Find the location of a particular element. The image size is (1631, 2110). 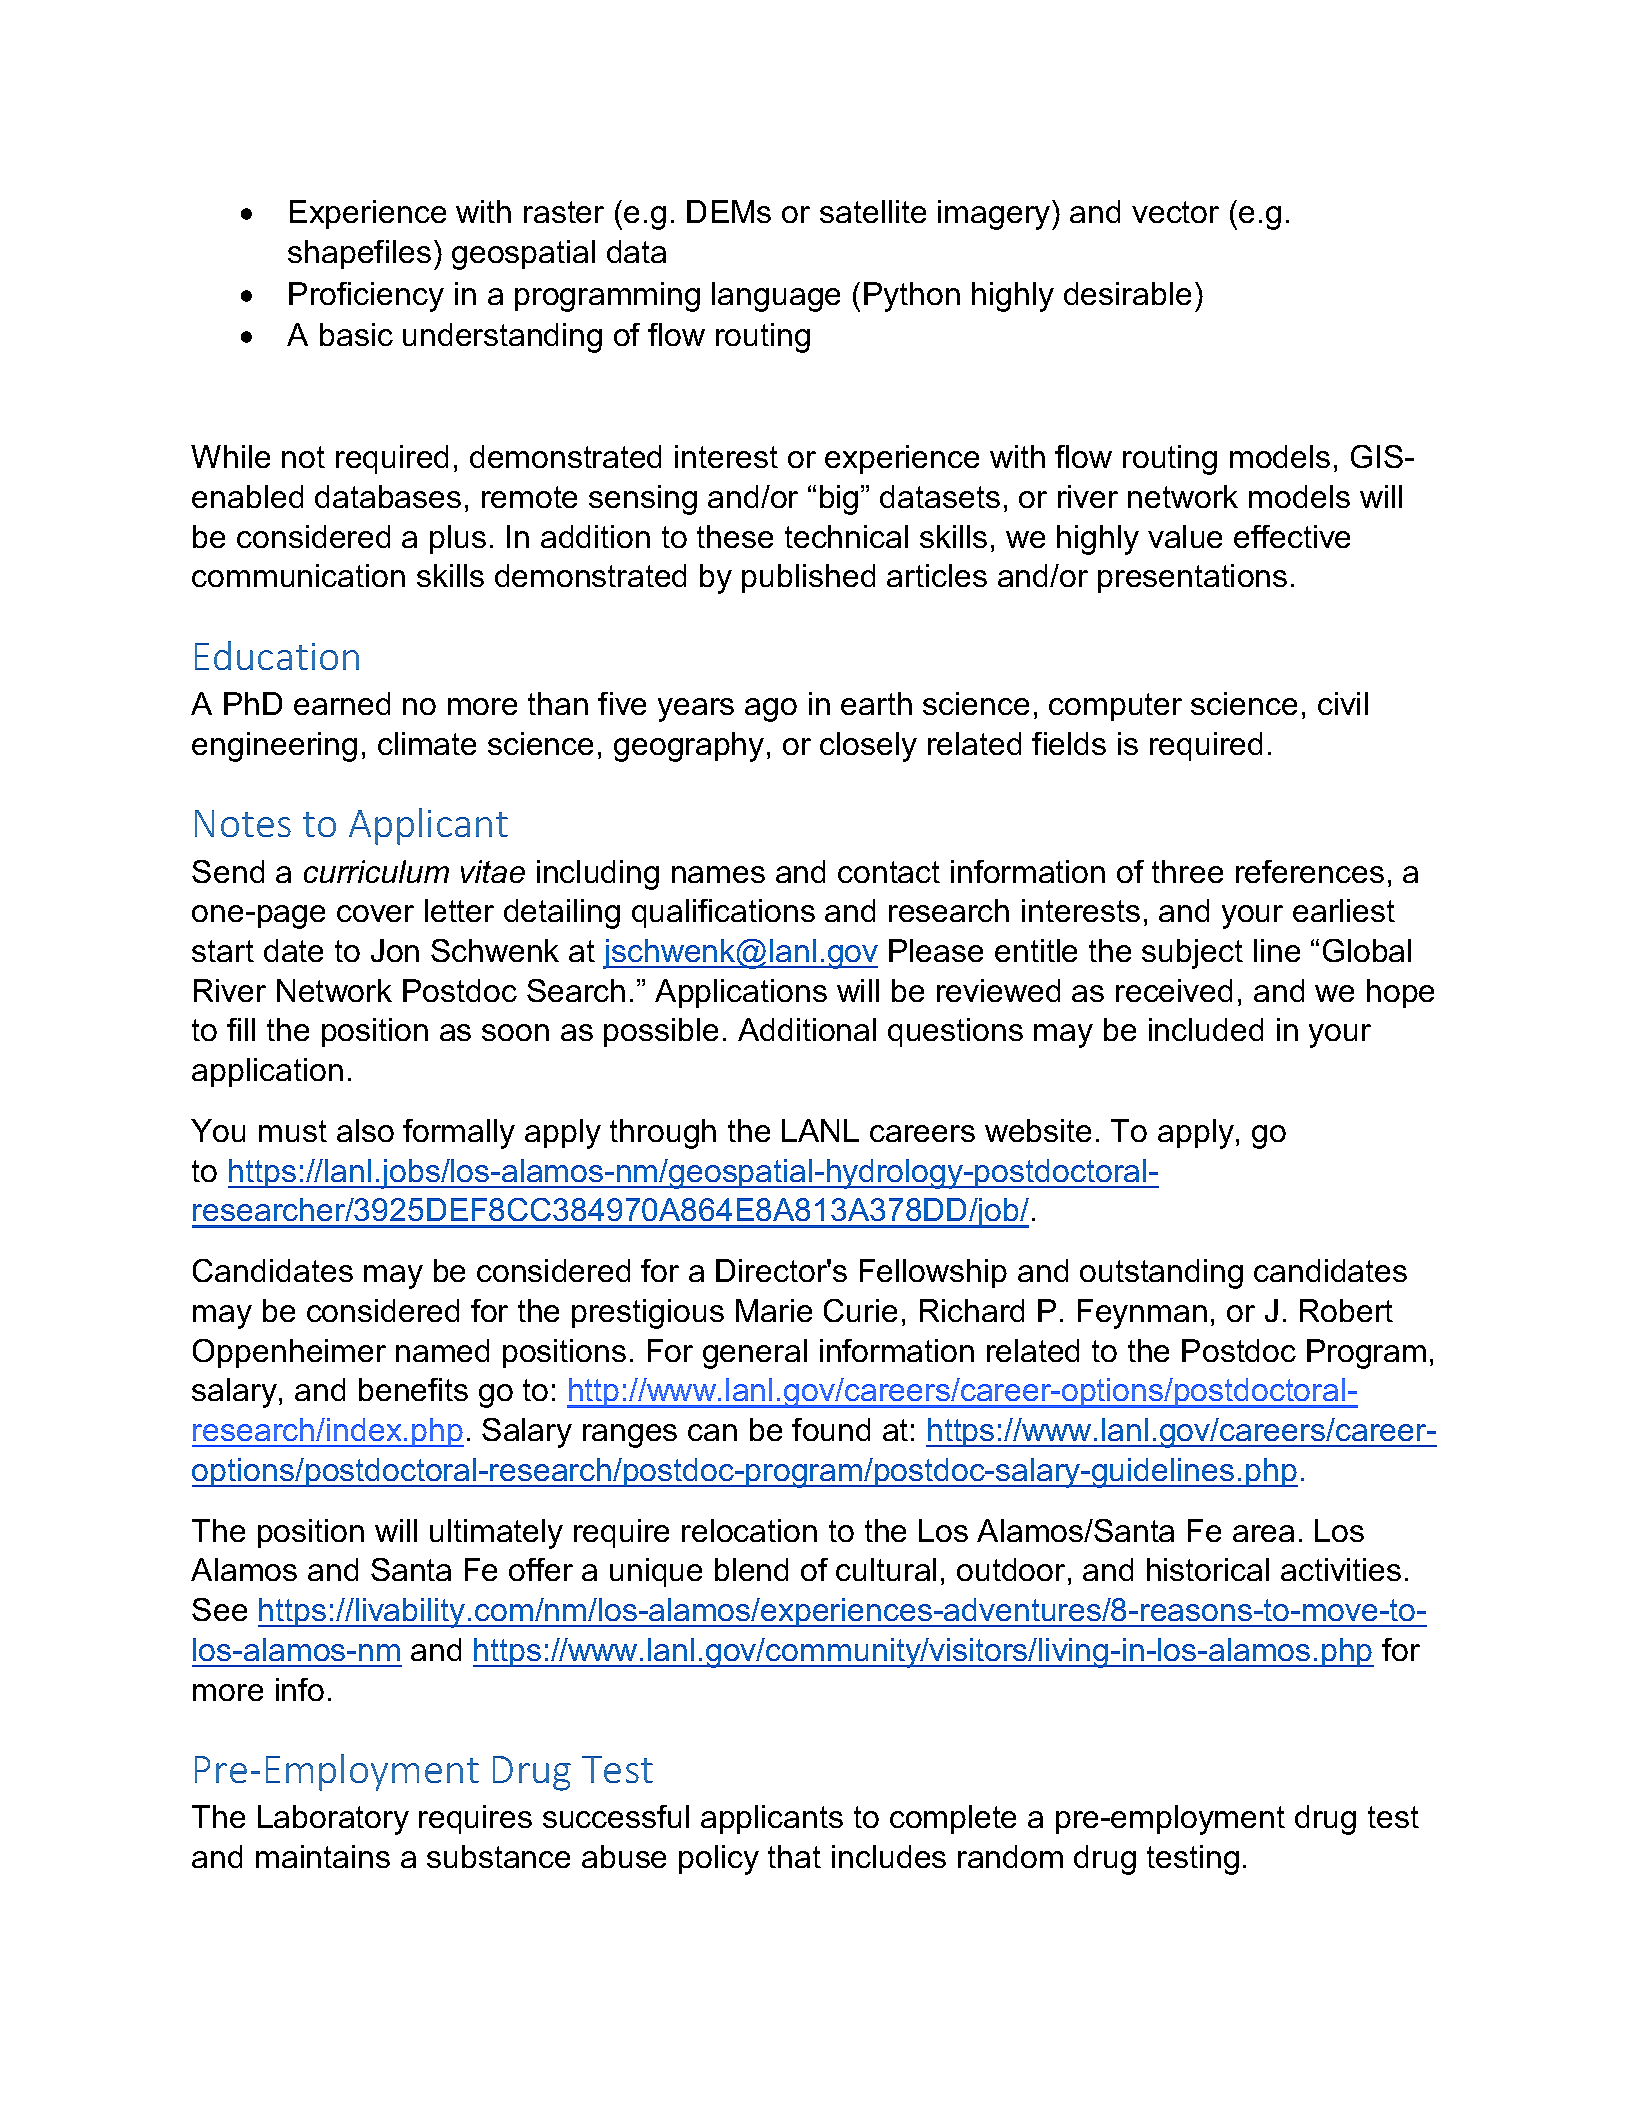

questions is located at coordinates (955, 1032).
